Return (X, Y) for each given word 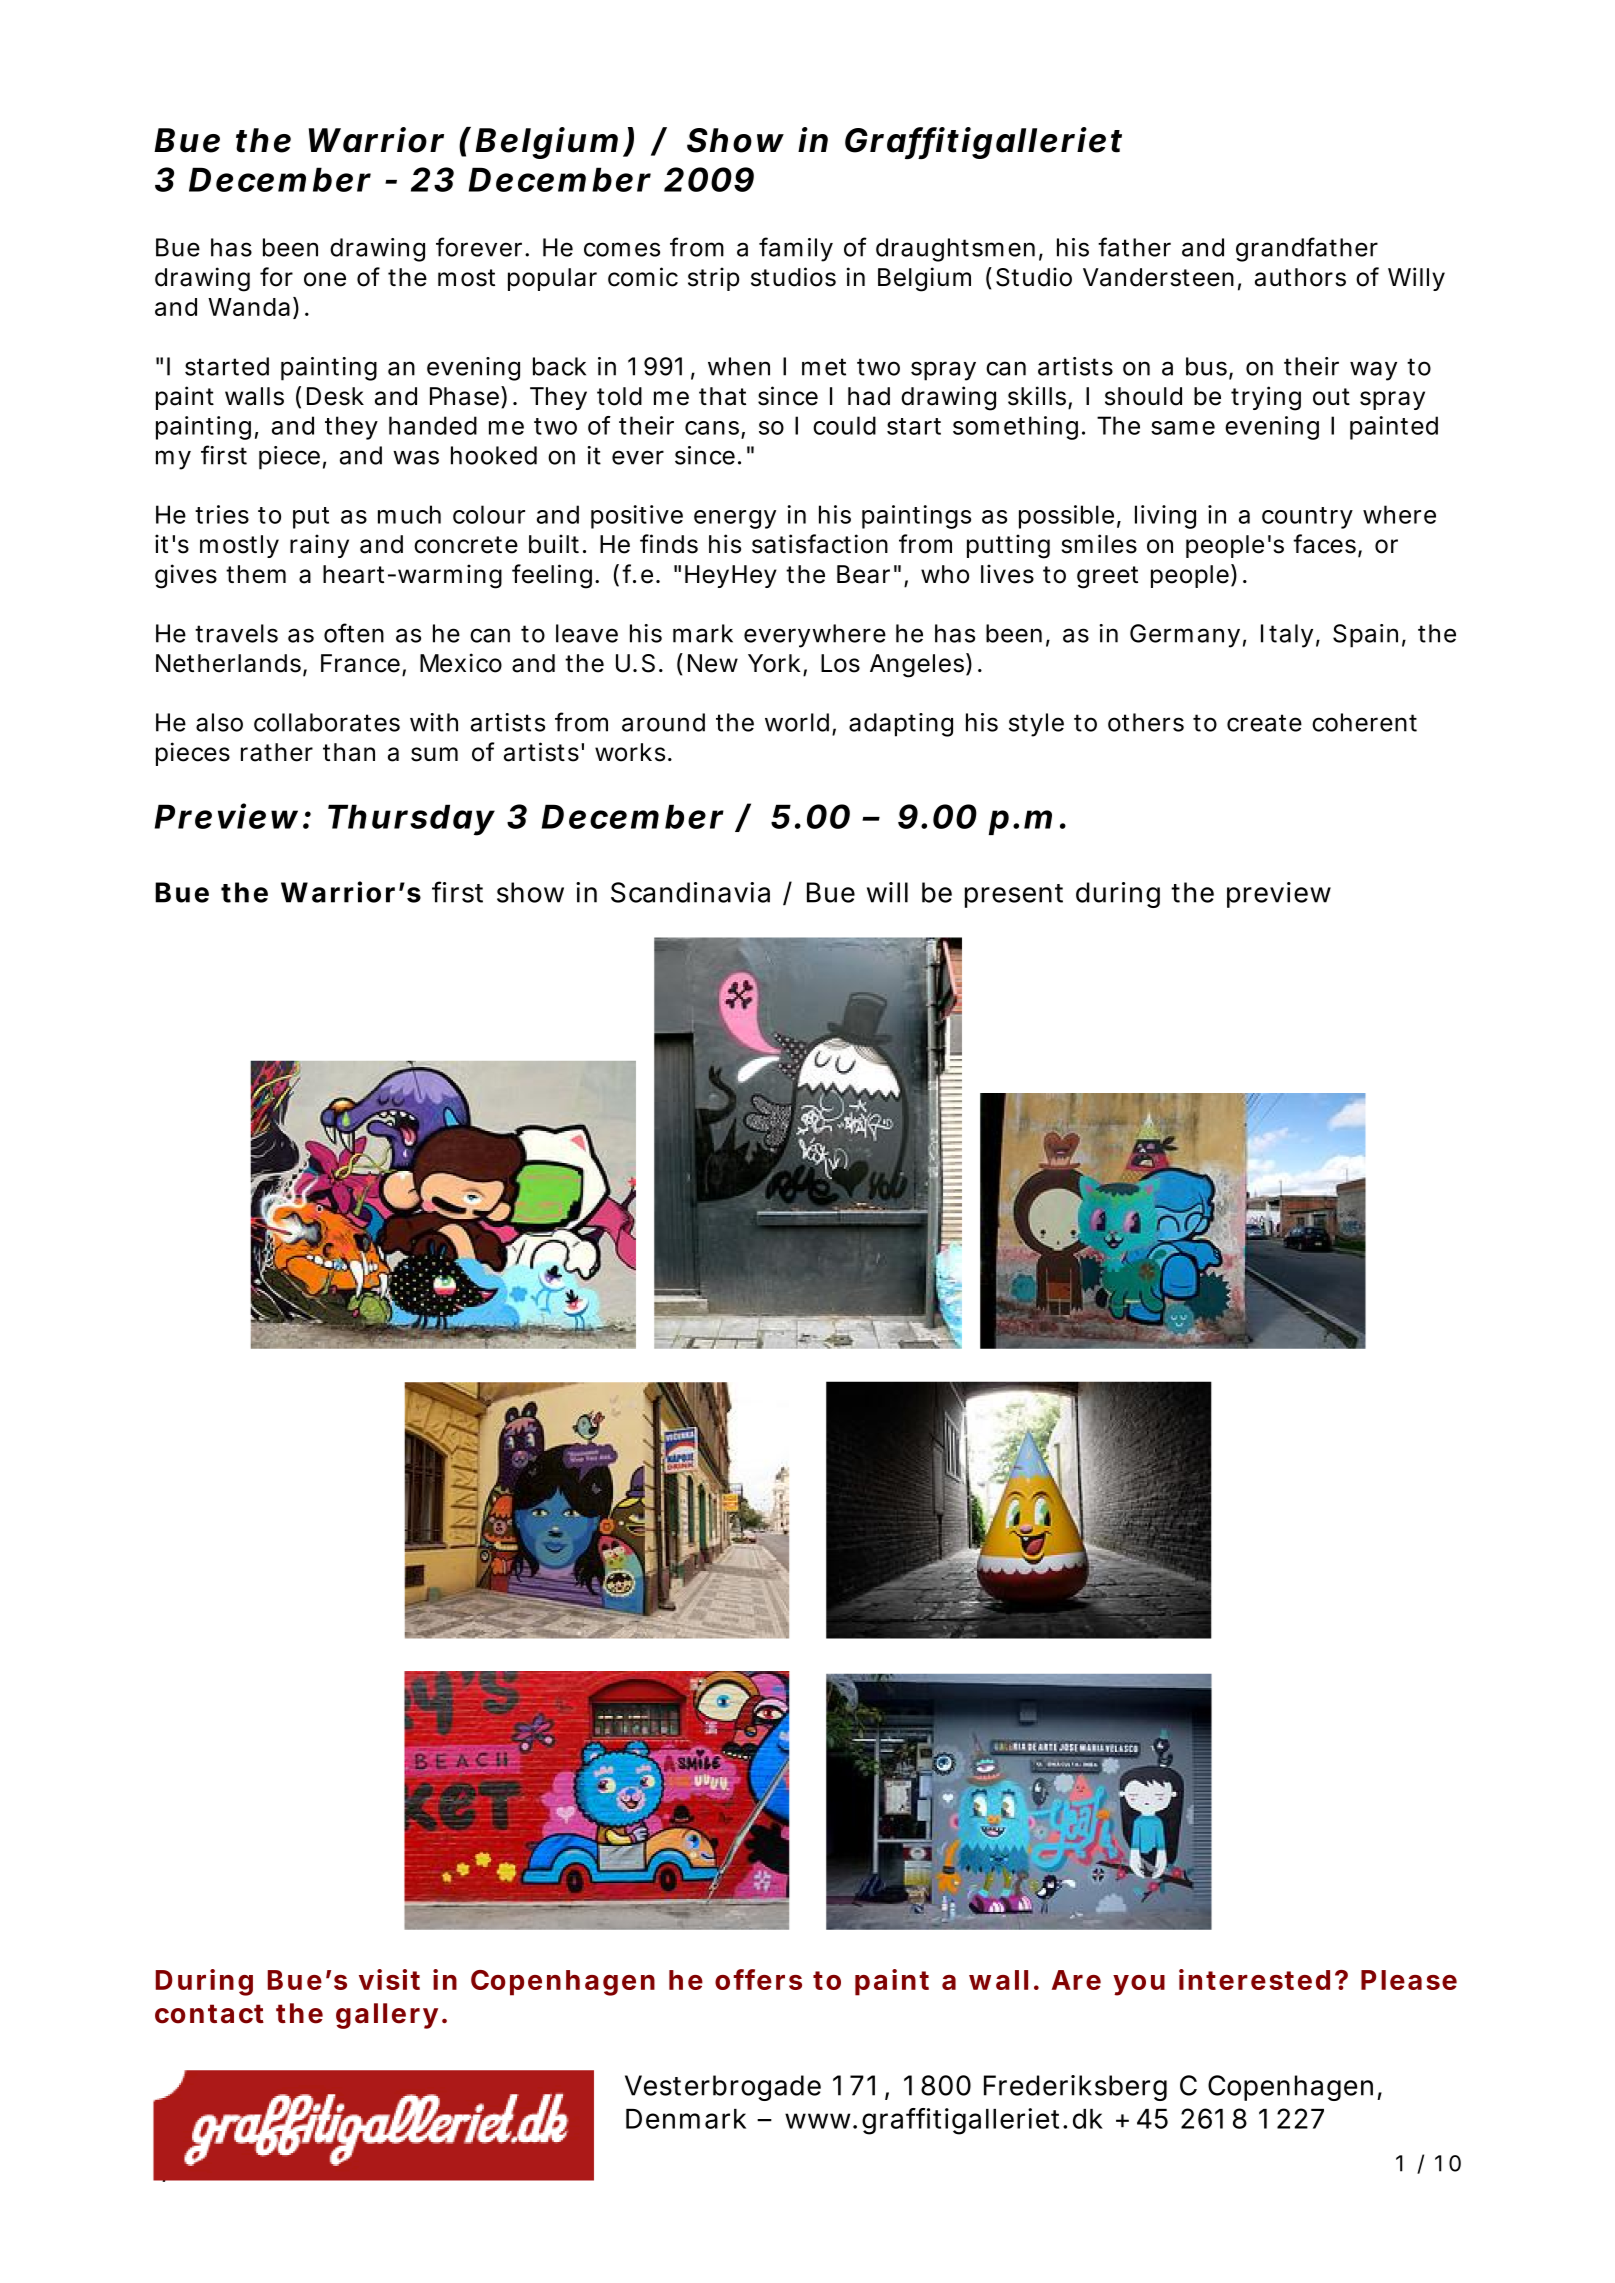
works (630, 752)
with (434, 722)
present (1014, 896)
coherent (1364, 722)
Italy (1287, 636)
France (360, 663)
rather (277, 752)
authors (1300, 277)
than (349, 752)
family (796, 249)
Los (840, 663)
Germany (1185, 636)
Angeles (917, 666)
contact (209, 2014)
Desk (335, 396)
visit (389, 1979)
